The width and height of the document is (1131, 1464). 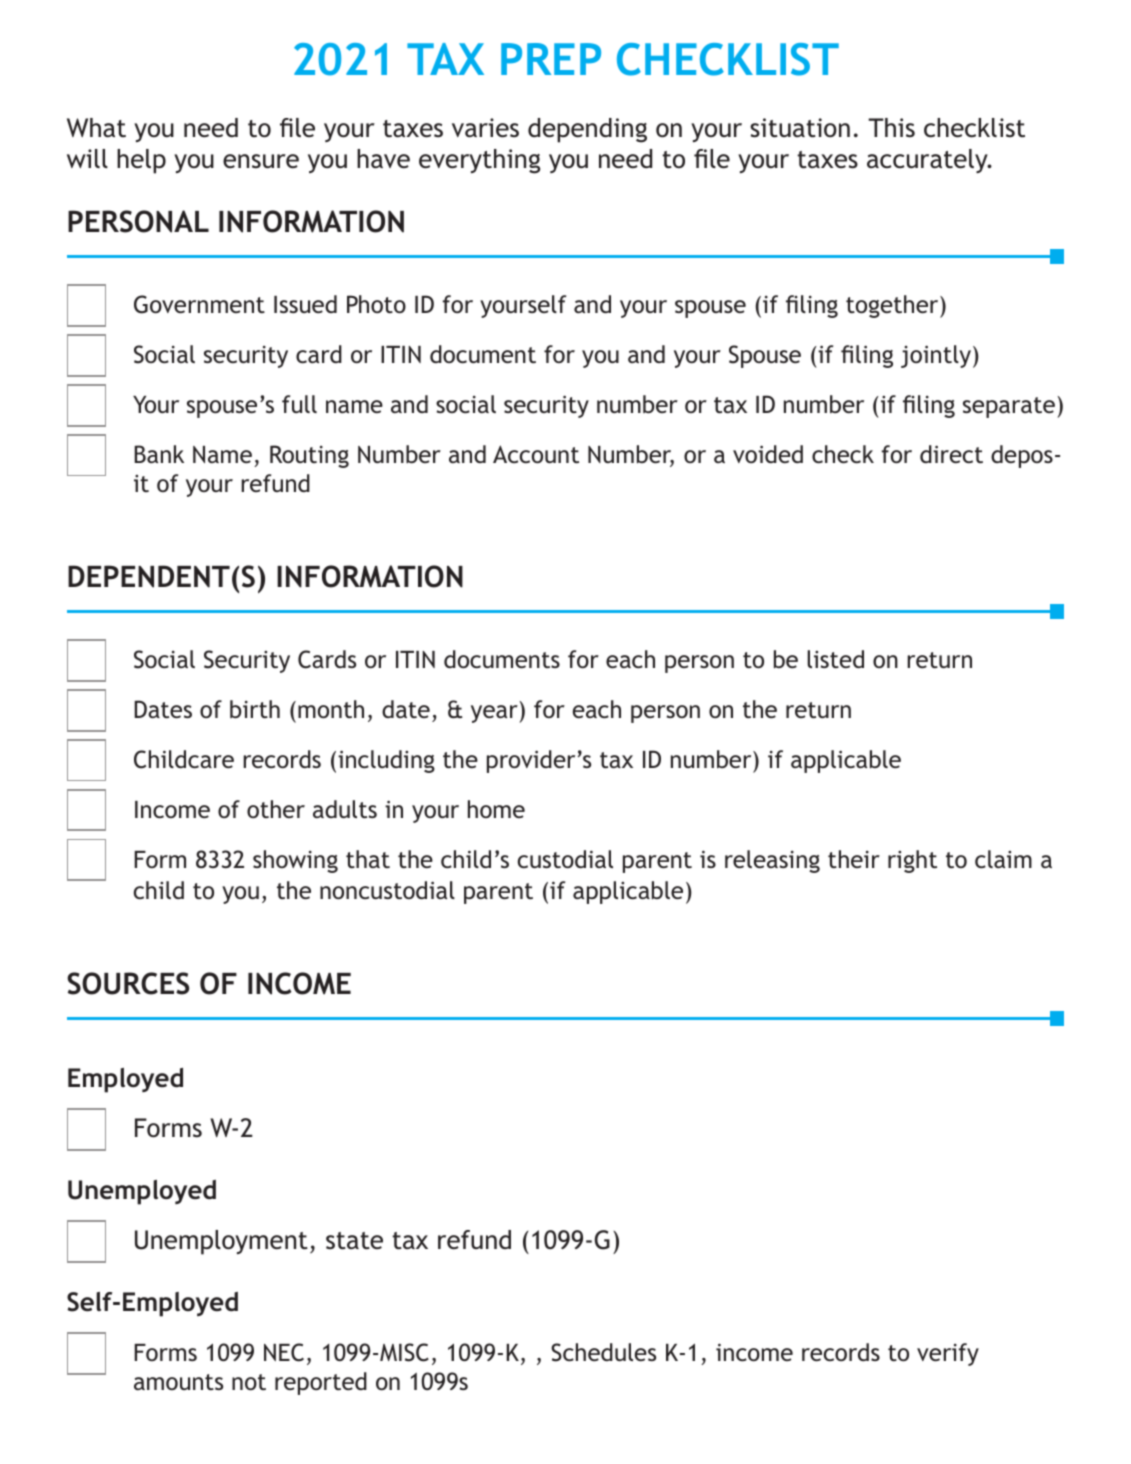 What do you see at coordinates (551, 59) in the document?
I see `PREP` at bounding box center [551, 59].
